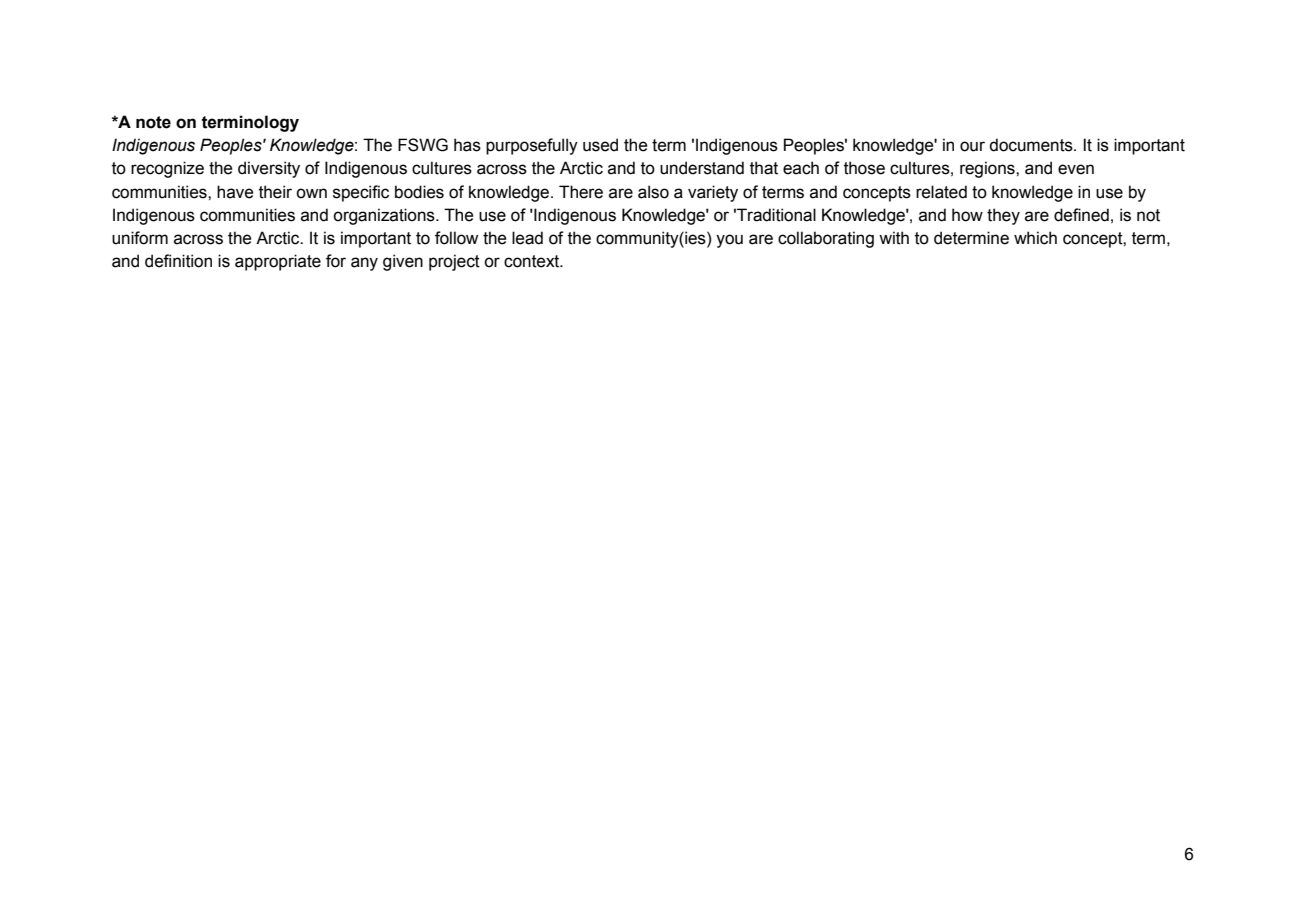 The width and height of the image is (1308, 924). I want to click on documents, so click(1032, 145).
